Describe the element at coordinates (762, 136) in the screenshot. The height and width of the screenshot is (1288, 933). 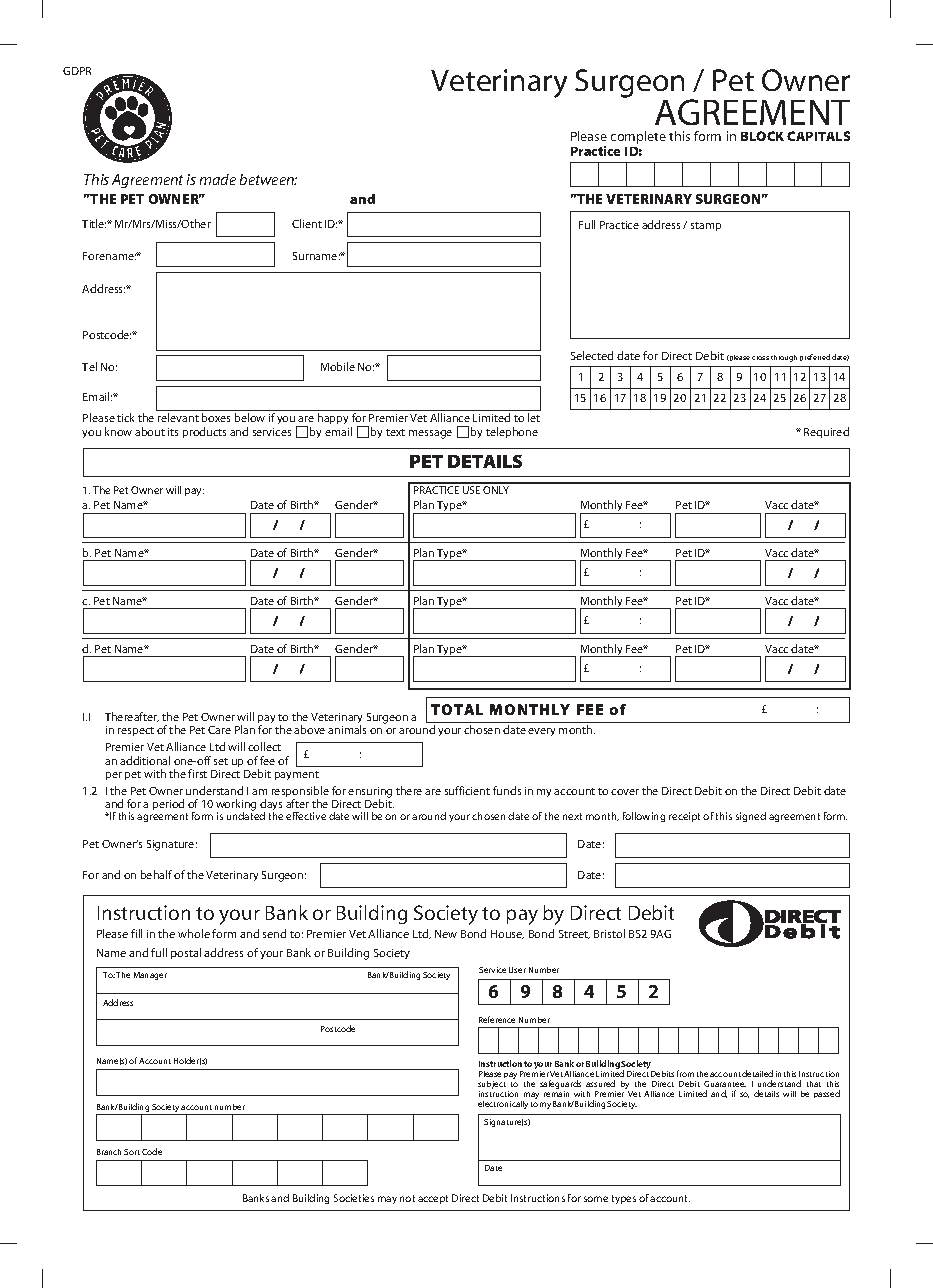
I see `BLOCK` at that location.
